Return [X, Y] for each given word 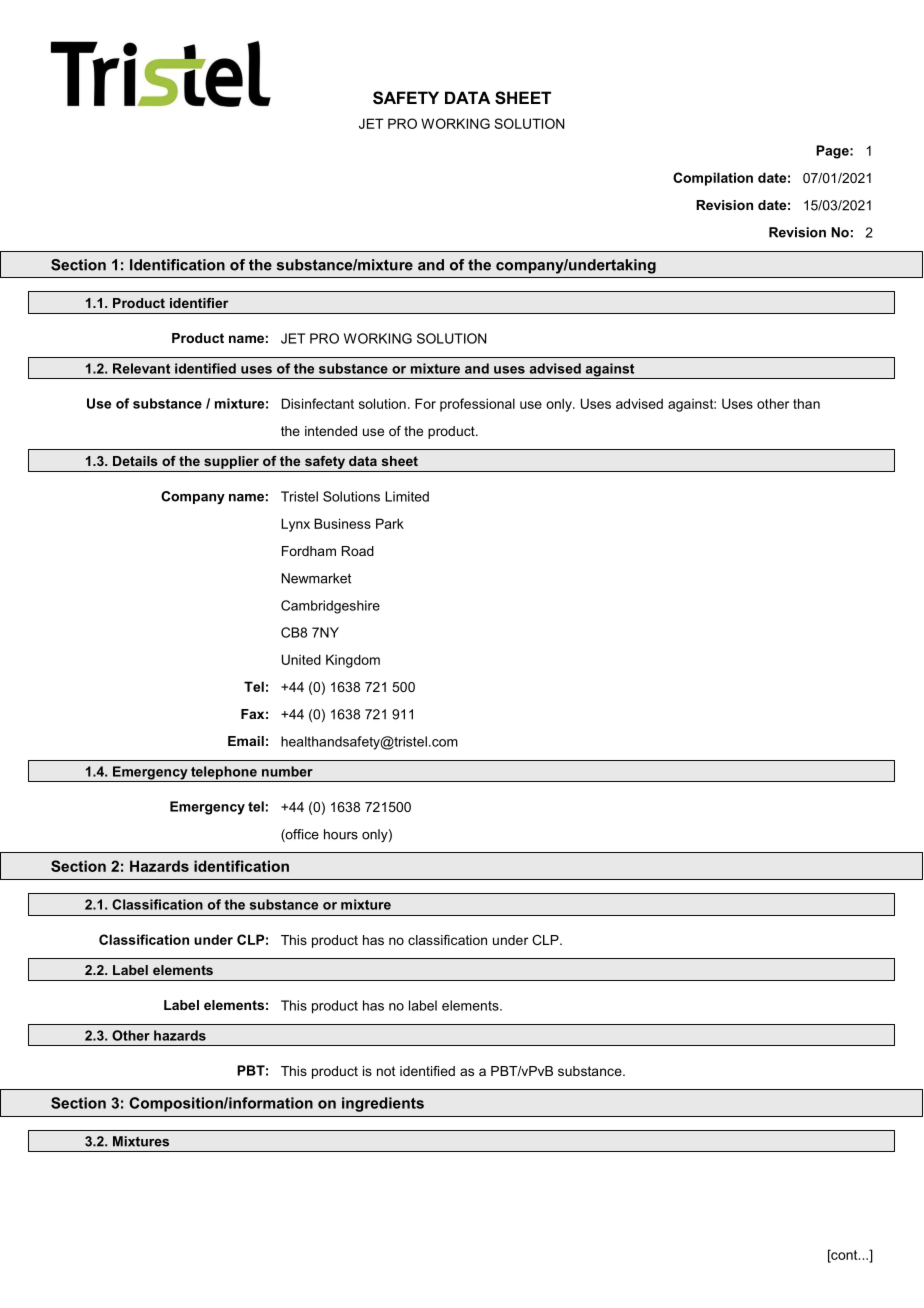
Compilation [713, 179]
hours [341, 834]
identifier [199, 303]
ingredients [383, 1104]
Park [390, 523]
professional [477, 405]
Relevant [141, 368]
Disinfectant [318, 403]
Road [358, 551]
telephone [224, 774]
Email [246, 741]
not [386, 1071]
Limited [407, 496]
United [301, 659]
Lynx [295, 525]
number [287, 771]
